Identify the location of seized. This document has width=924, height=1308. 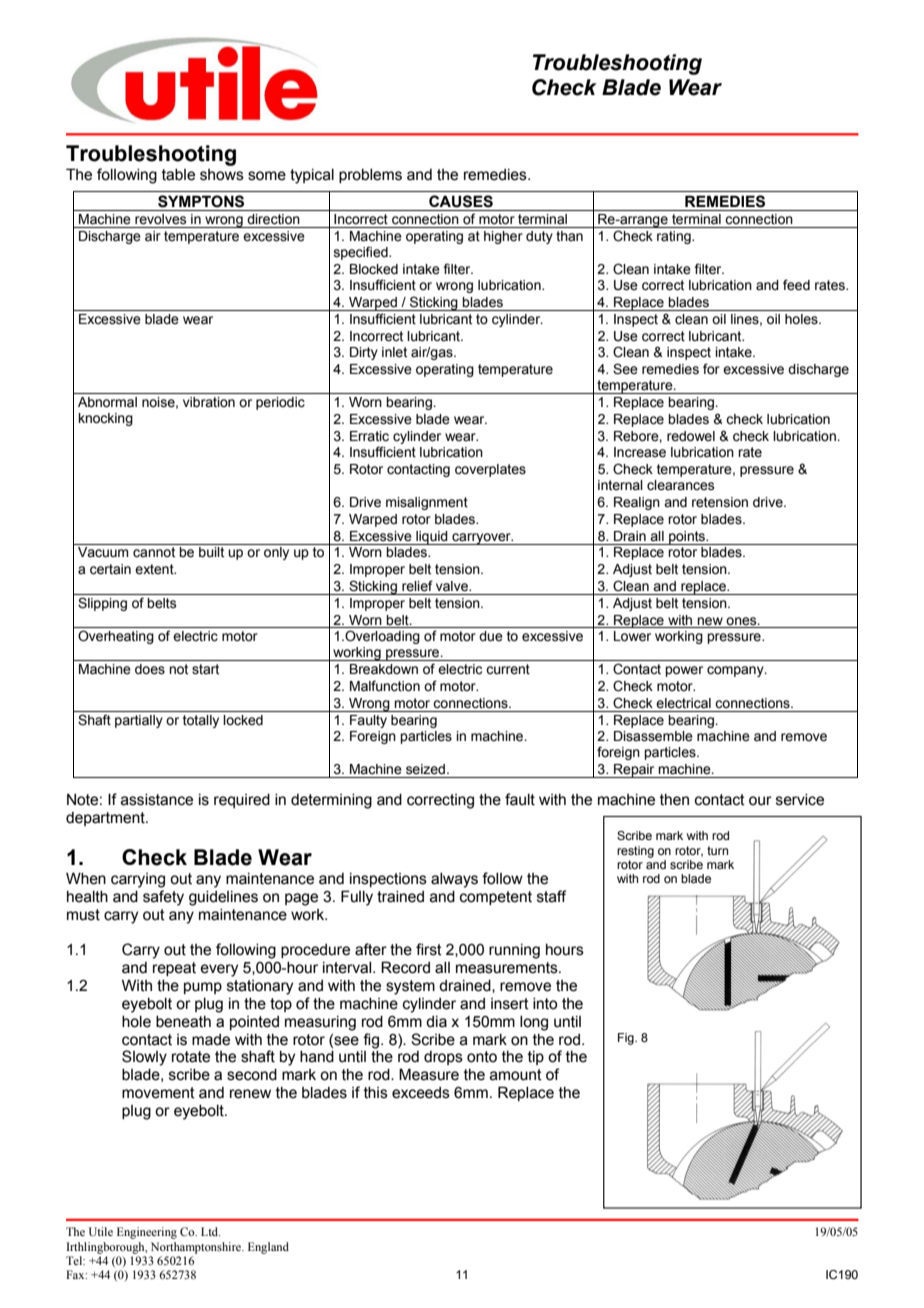
(427, 769).
